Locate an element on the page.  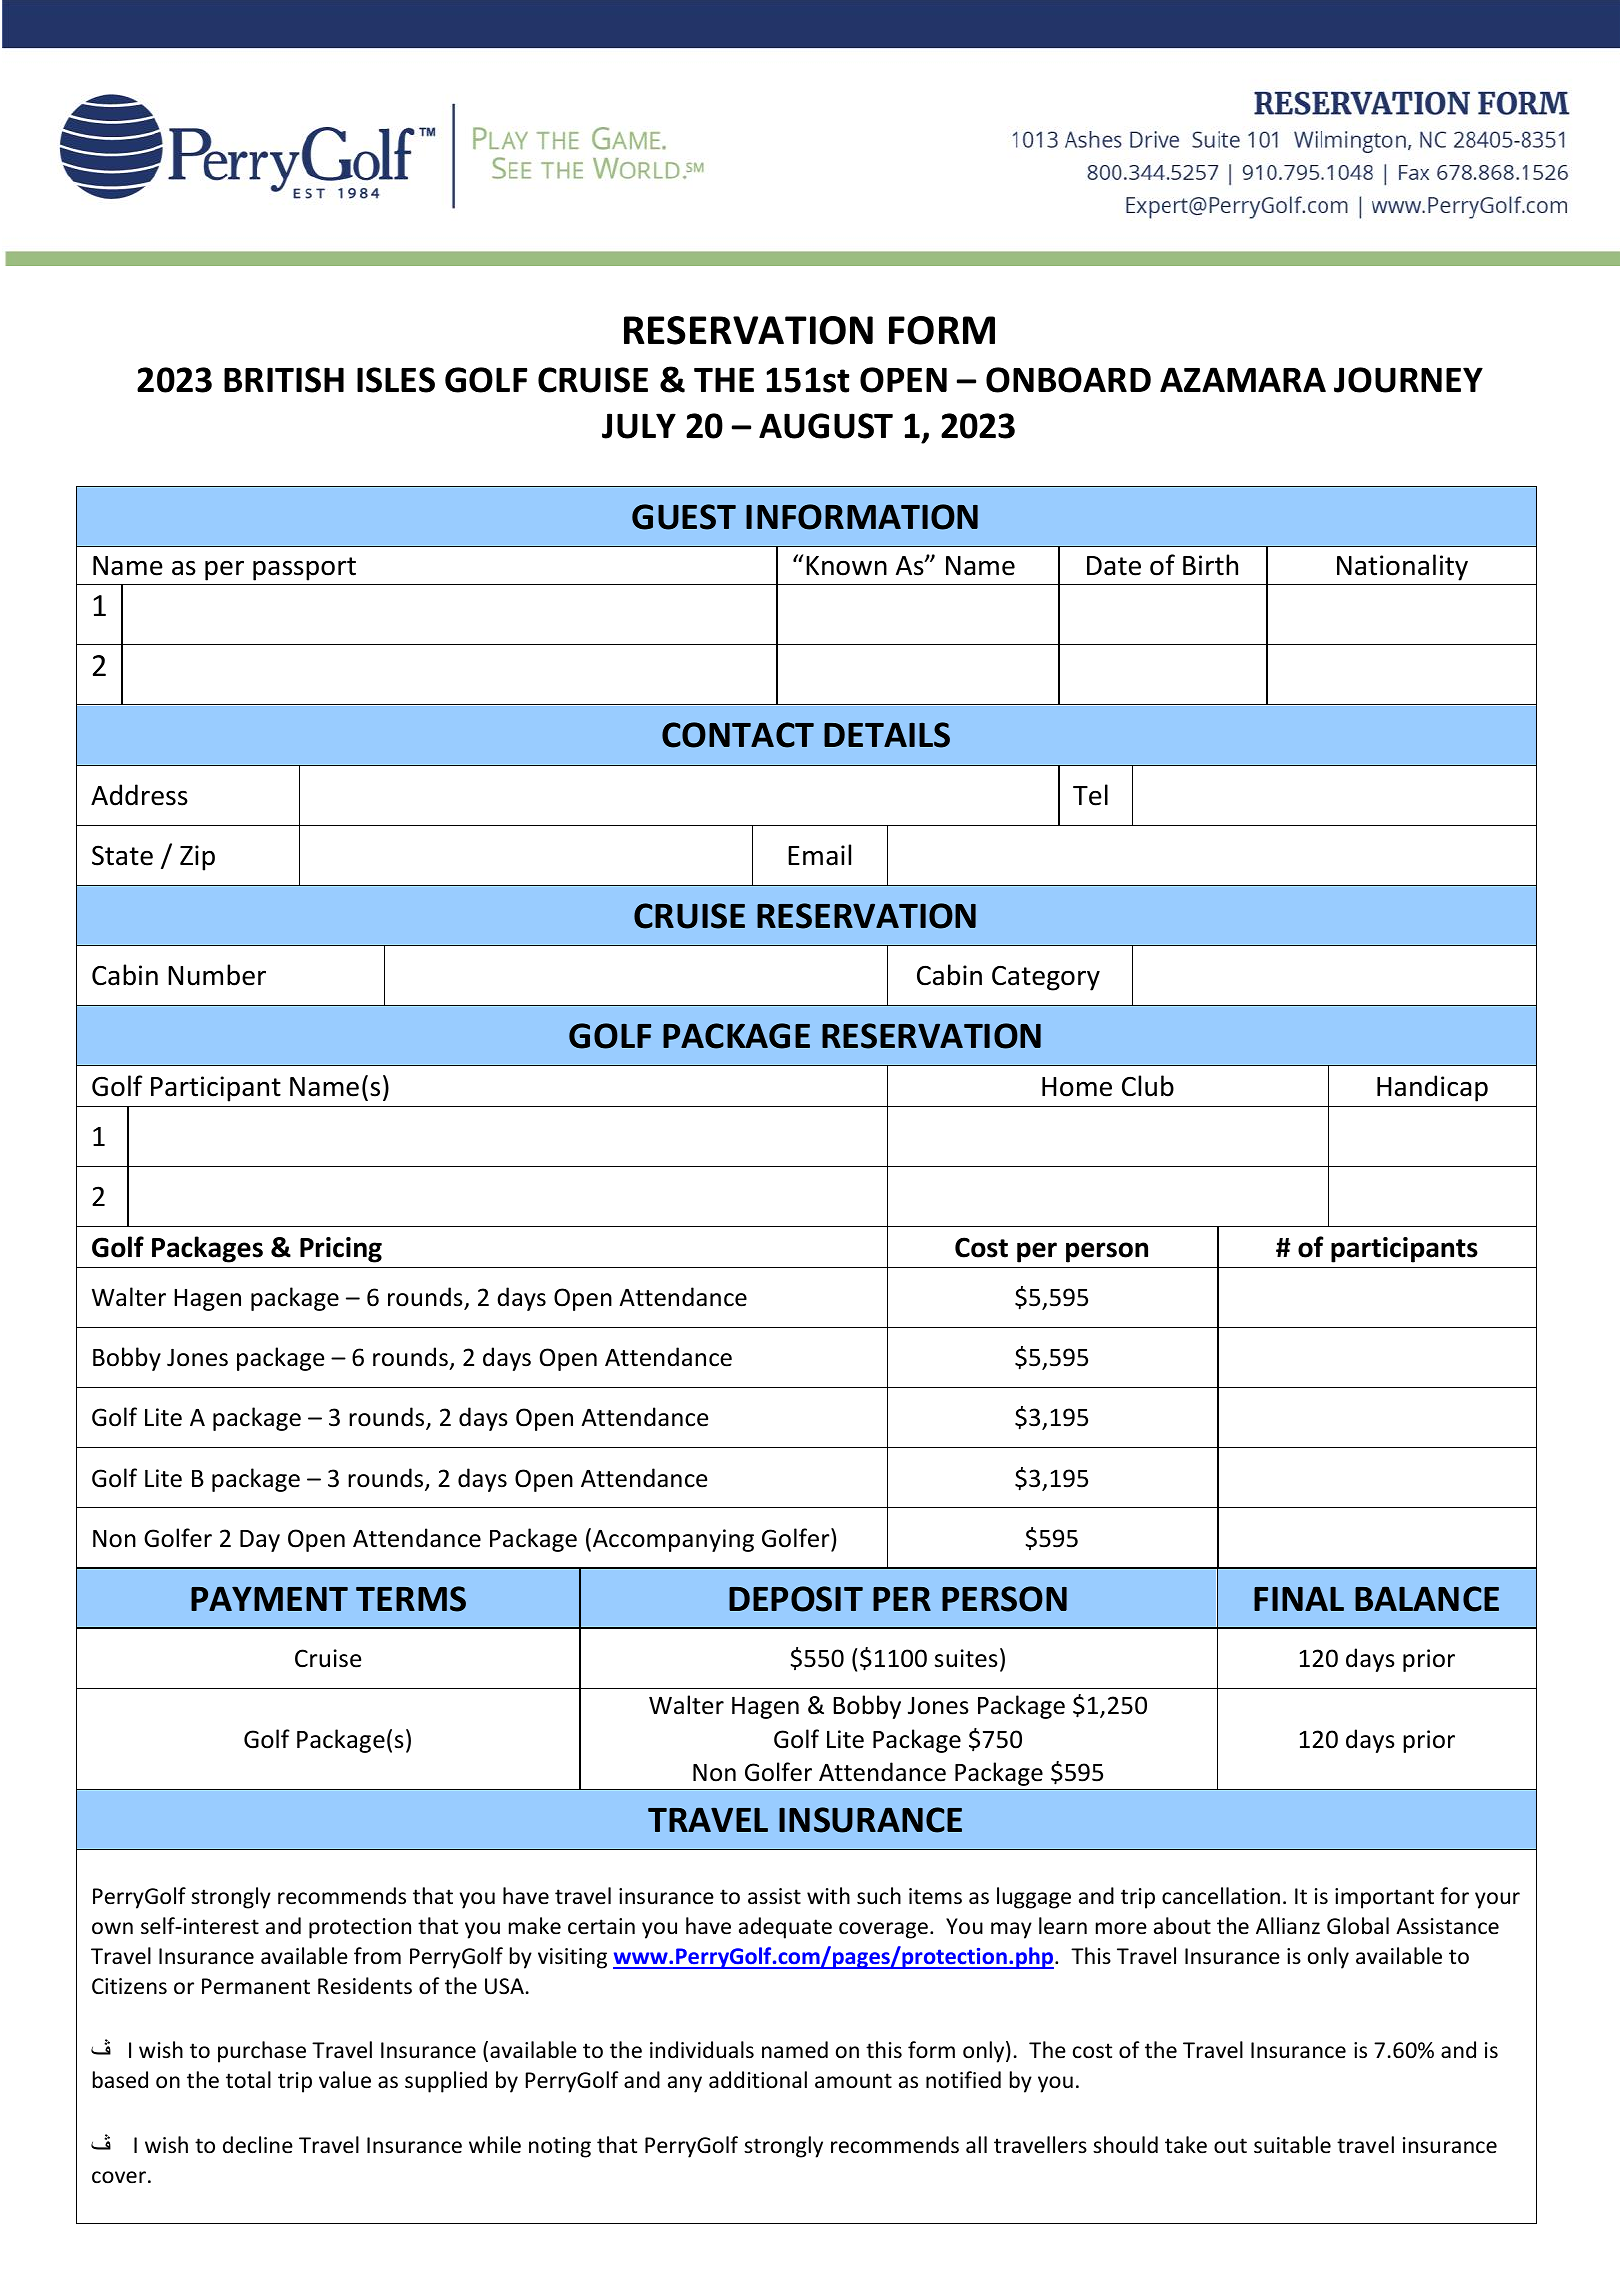
Email is located at coordinates (819, 855).
